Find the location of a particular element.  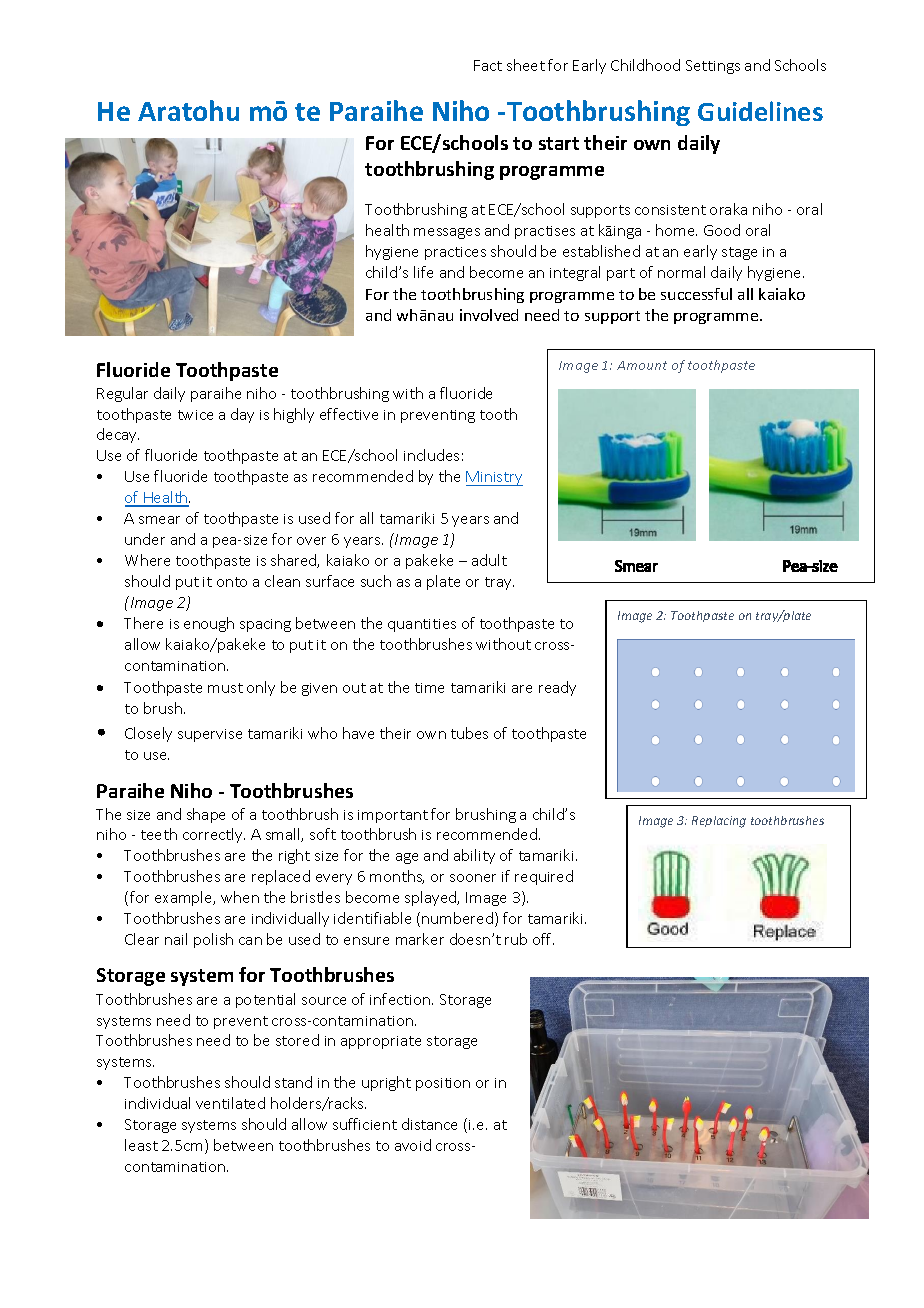

Fact is located at coordinates (488, 65).
